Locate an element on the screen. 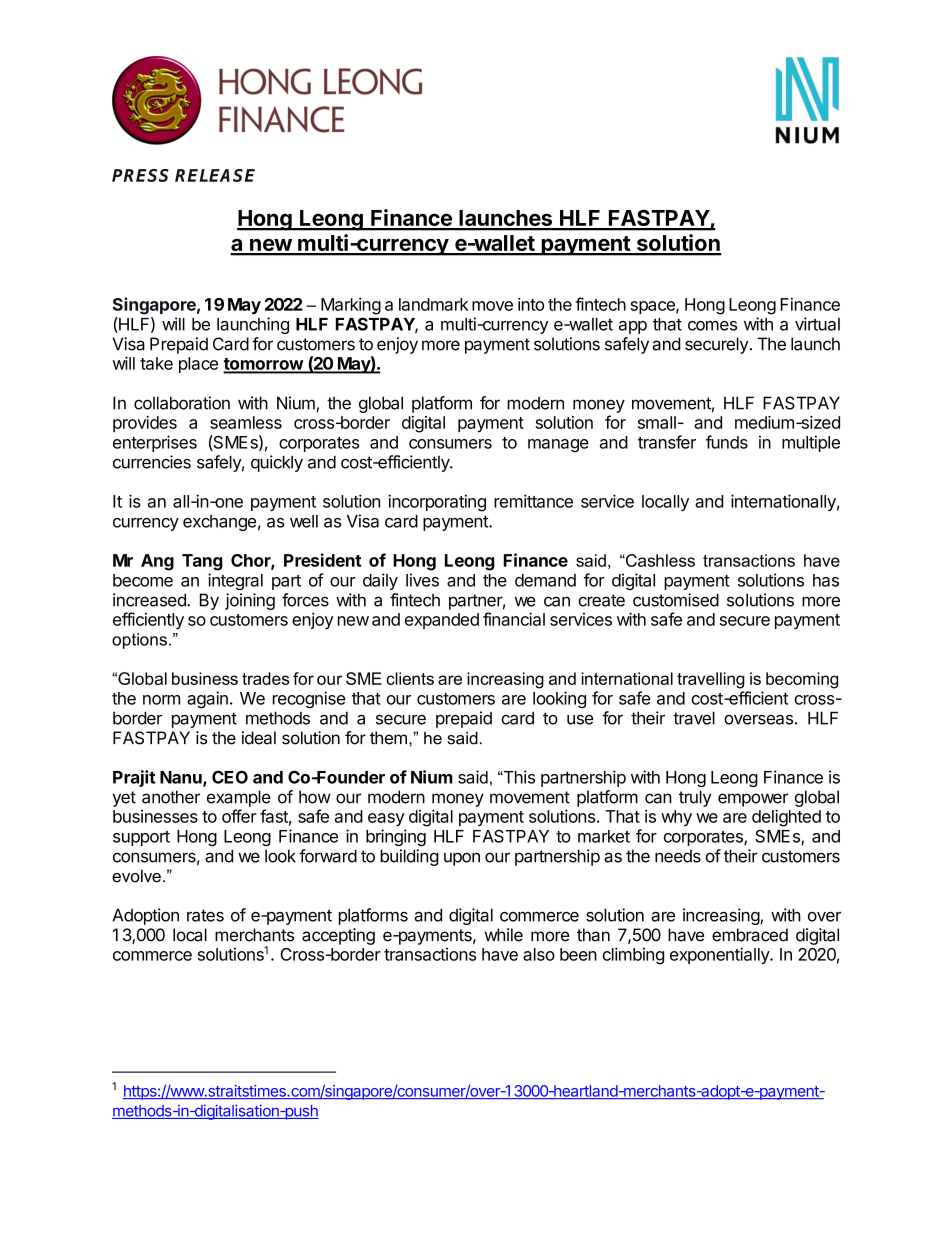  them is located at coordinates (388, 738).
